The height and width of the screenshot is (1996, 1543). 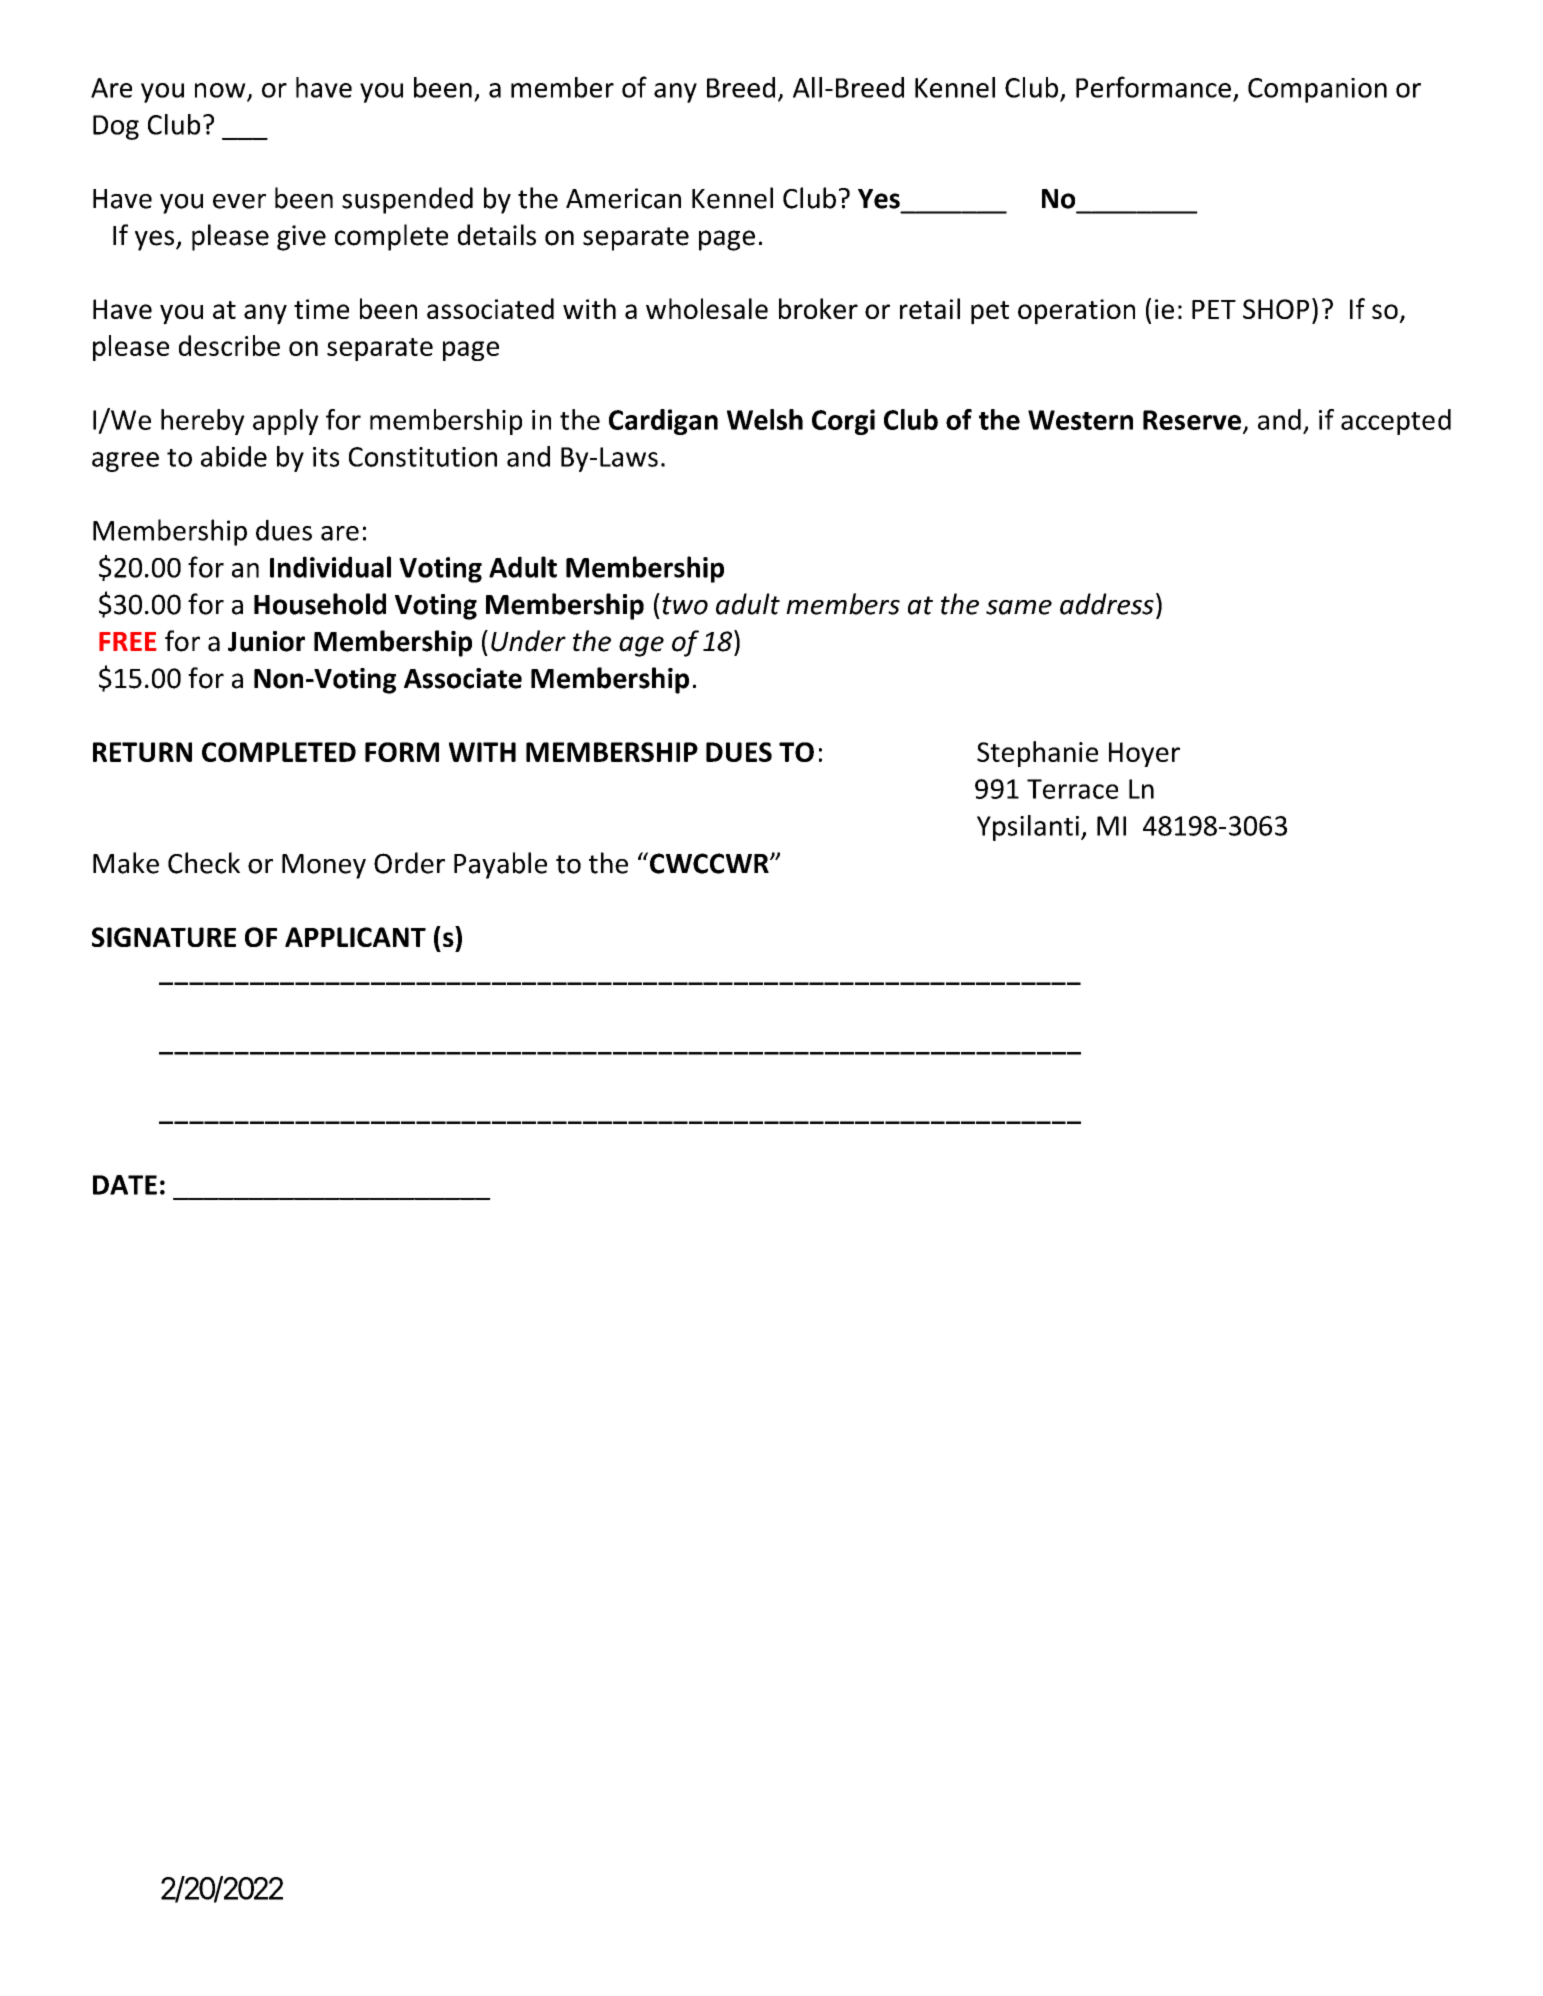 What do you see at coordinates (623, 198) in the screenshot?
I see `American` at bounding box center [623, 198].
